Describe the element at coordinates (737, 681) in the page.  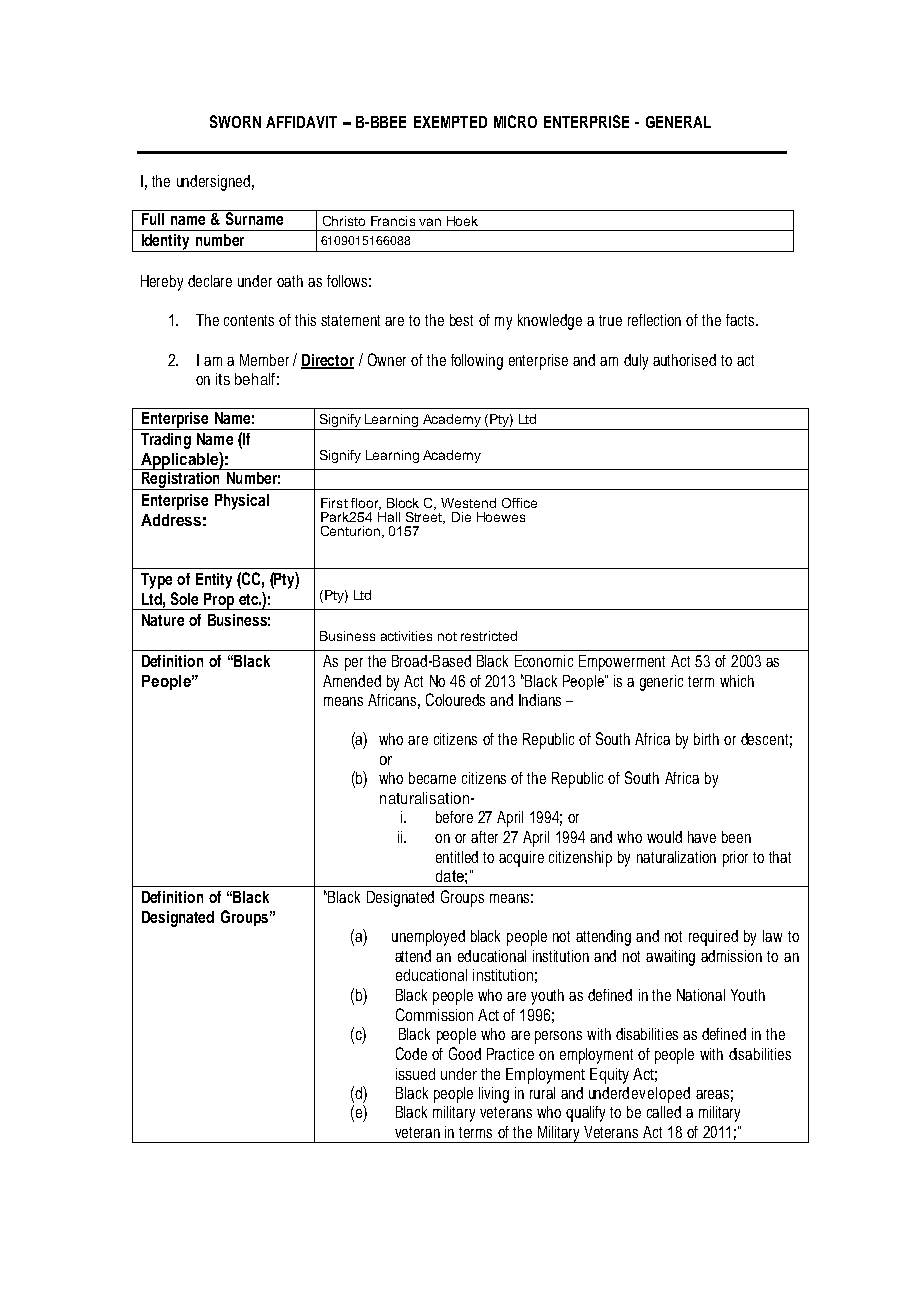
I see `which` at that location.
